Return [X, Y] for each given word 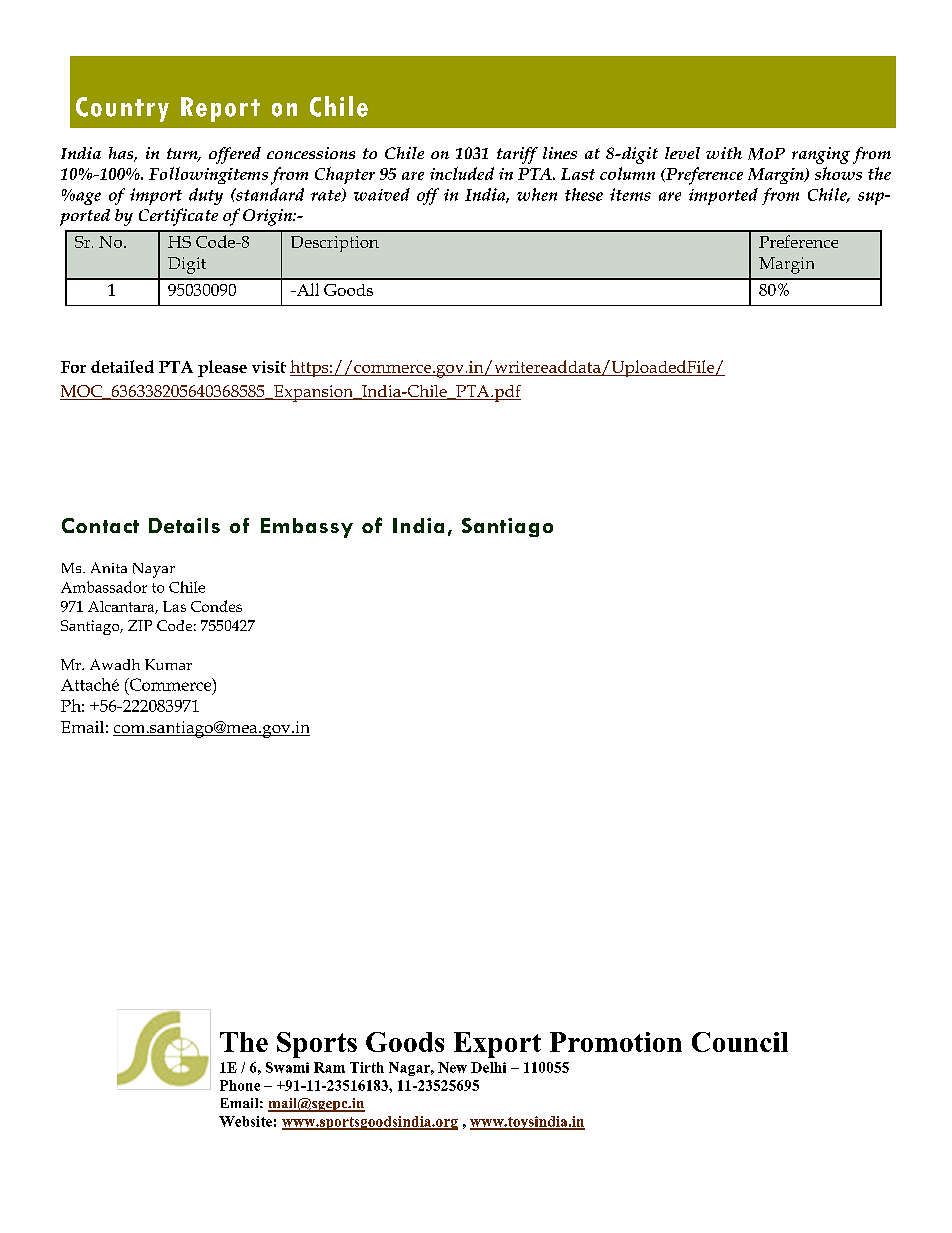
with [724, 153]
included [462, 173]
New [452, 1067]
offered [235, 155]
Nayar [154, 570]
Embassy [307, 528]
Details [184, 525]
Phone [240, 1085]
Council [740, 1042]
